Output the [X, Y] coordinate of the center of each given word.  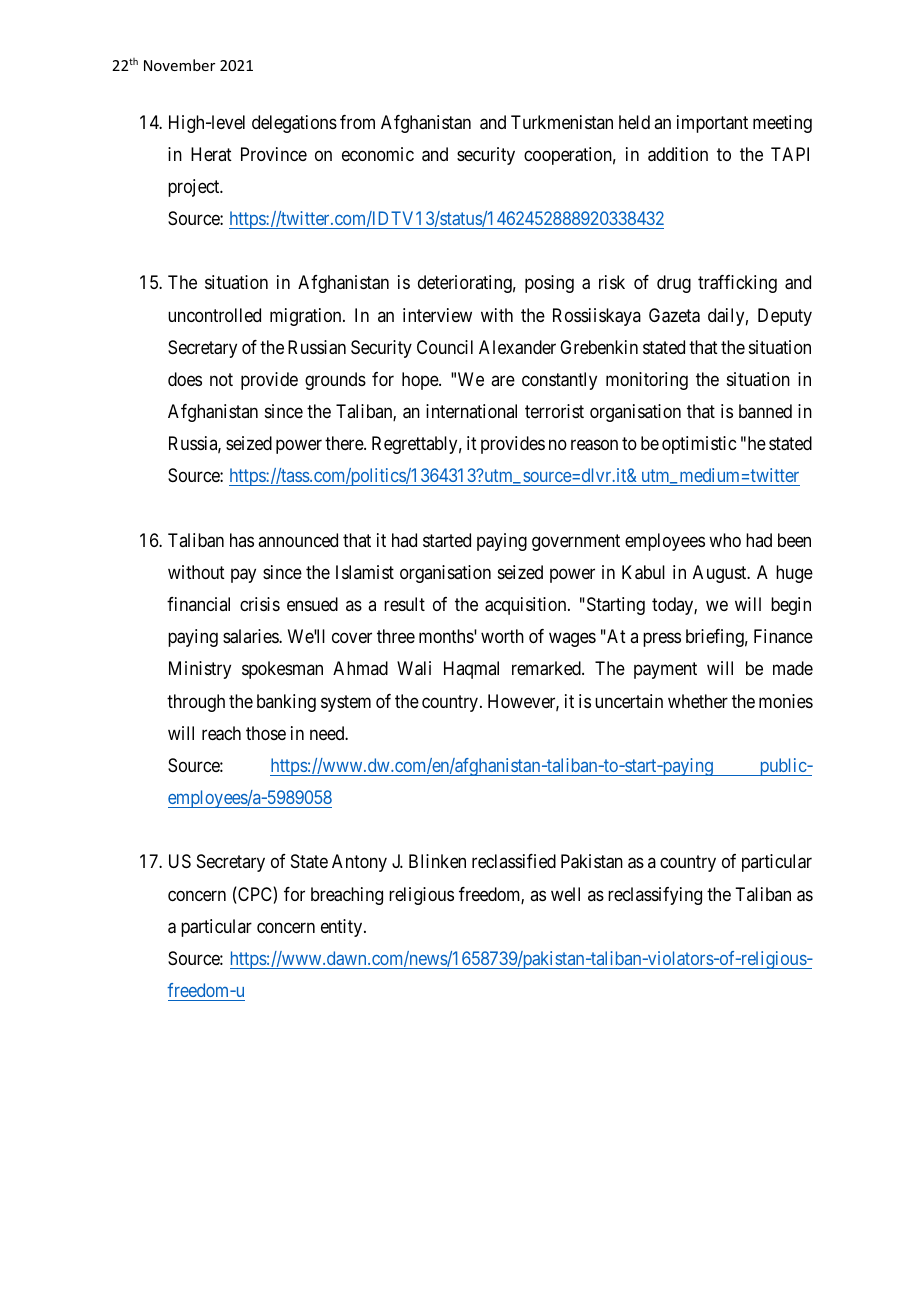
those [266, 733]
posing [549, 284]
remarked [547, 668]
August [721, 574]
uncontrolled [214, 315]
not [221, 379]
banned [765, 411]
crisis [260, 604]
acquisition [527, 606]
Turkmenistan [562, 122]
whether [698, 701]
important [712, 124]
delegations [294, 124]
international [471, 411]
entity [343, 928]
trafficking [737, 284]
